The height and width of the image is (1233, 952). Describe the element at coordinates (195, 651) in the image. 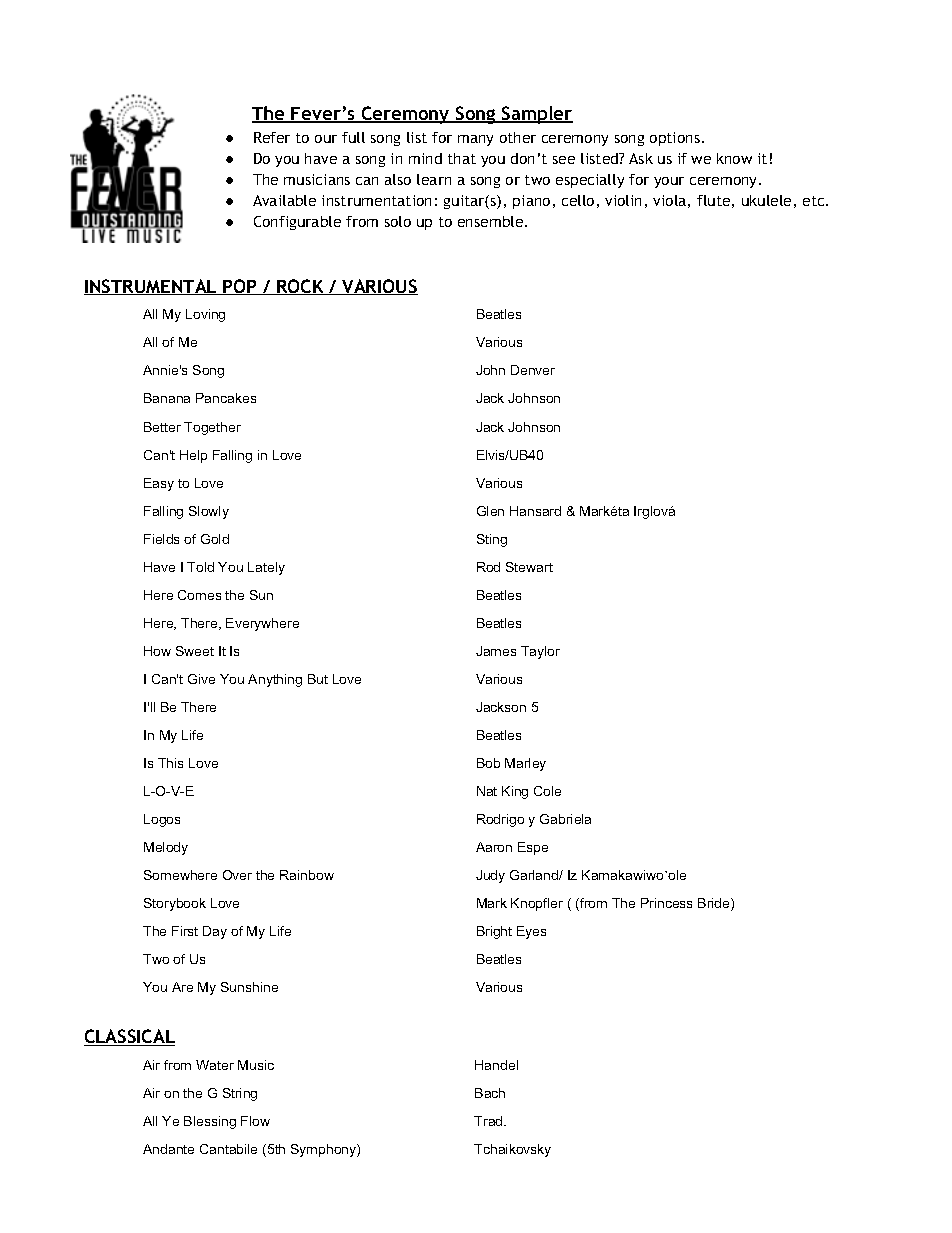

I see `Sweet` at that location.
